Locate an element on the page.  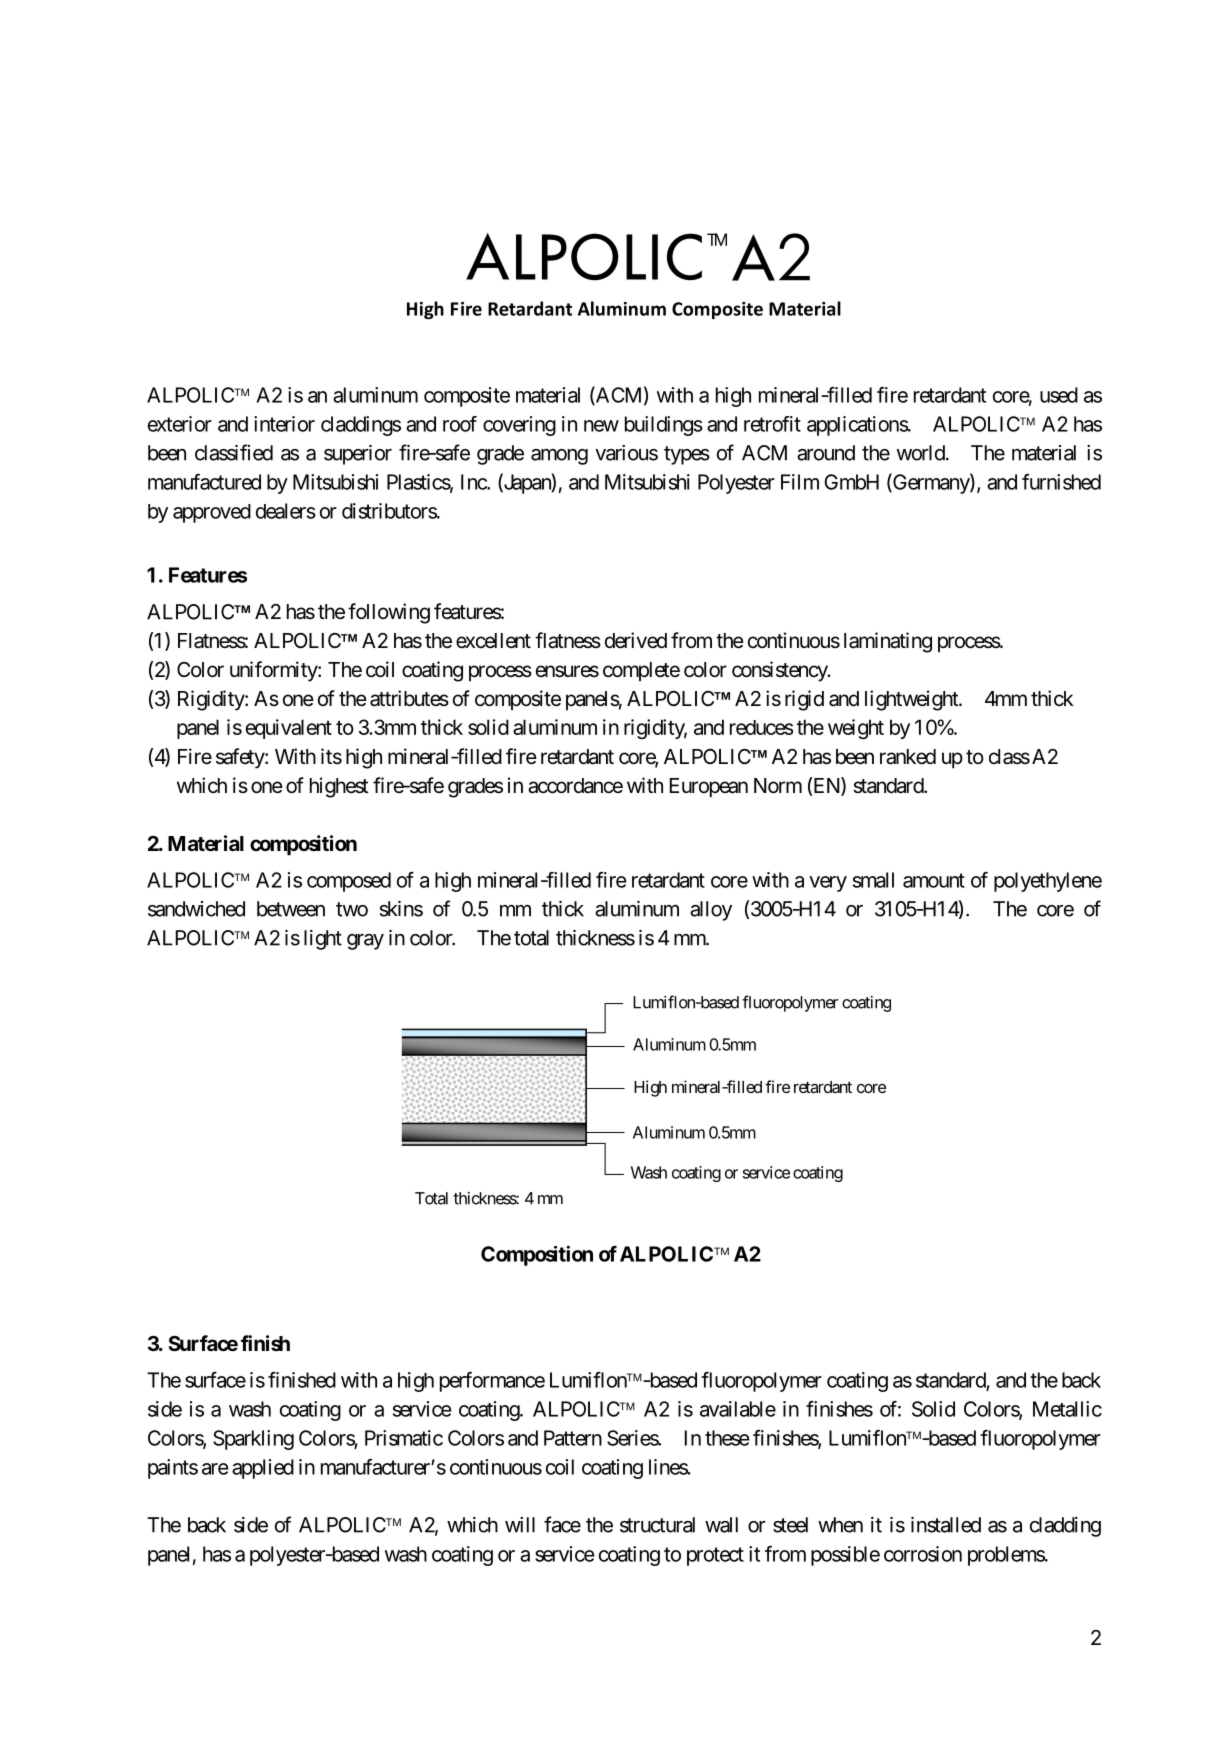
installed is located at coordinates (946, 1525).
